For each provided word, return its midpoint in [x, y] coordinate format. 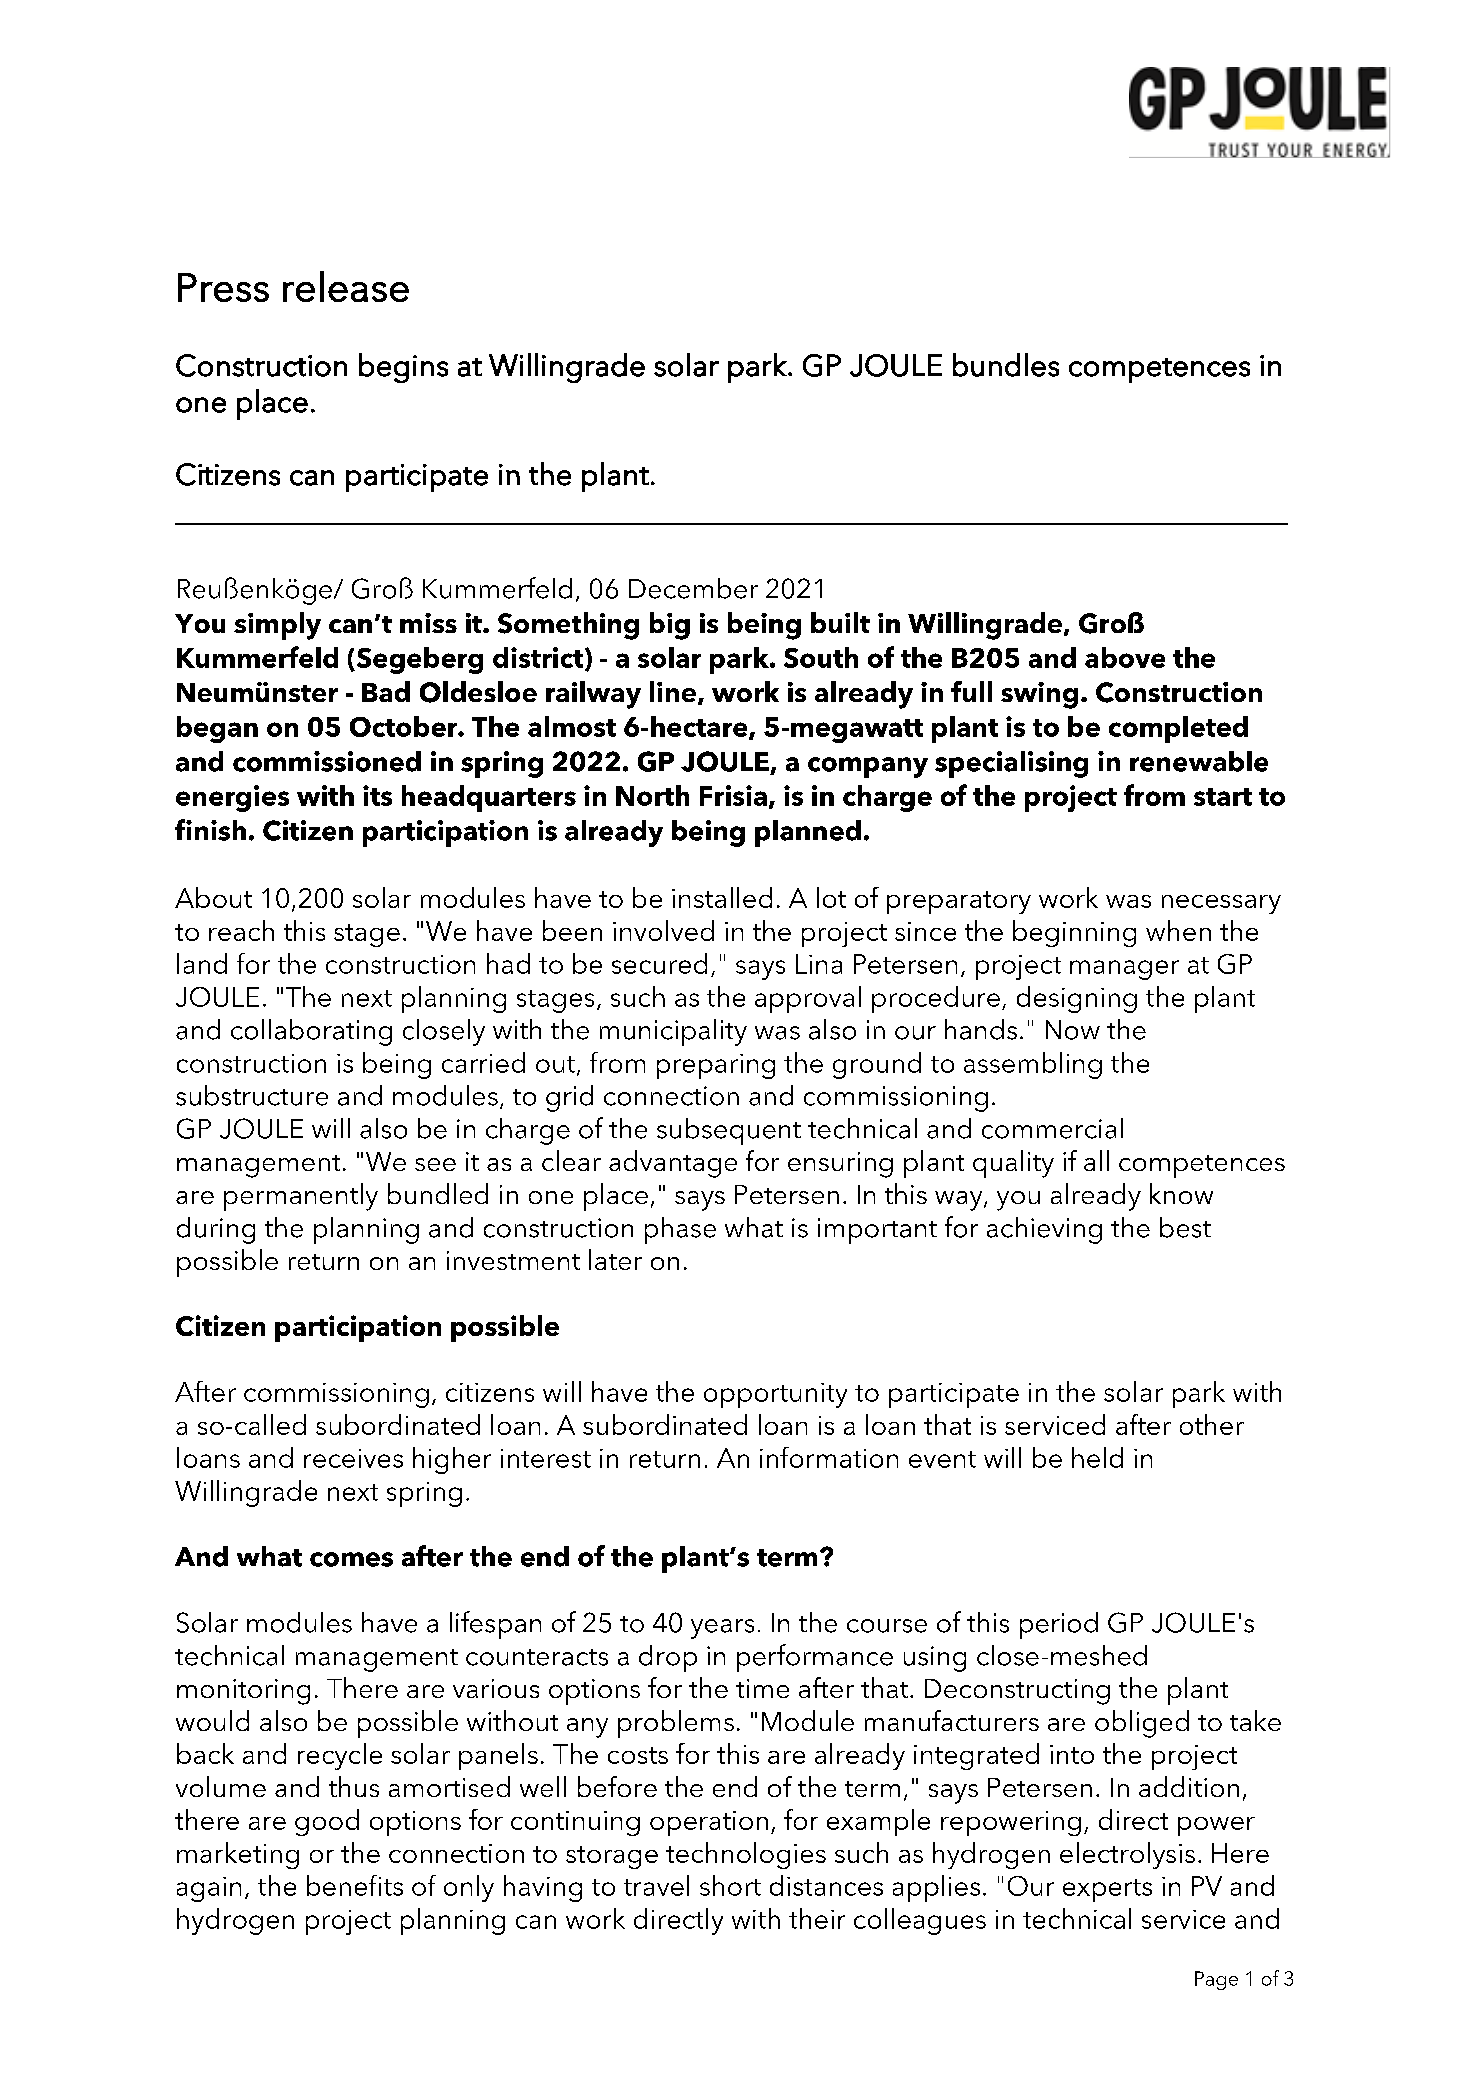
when [1178, 930]
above [1125, 657]
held [1097, 1457]
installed [722, 897]
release [346, 286]
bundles [1006, 365]
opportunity [775, 1395]
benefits [355, 1885]
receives [353, 1458]
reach [241, 930]
